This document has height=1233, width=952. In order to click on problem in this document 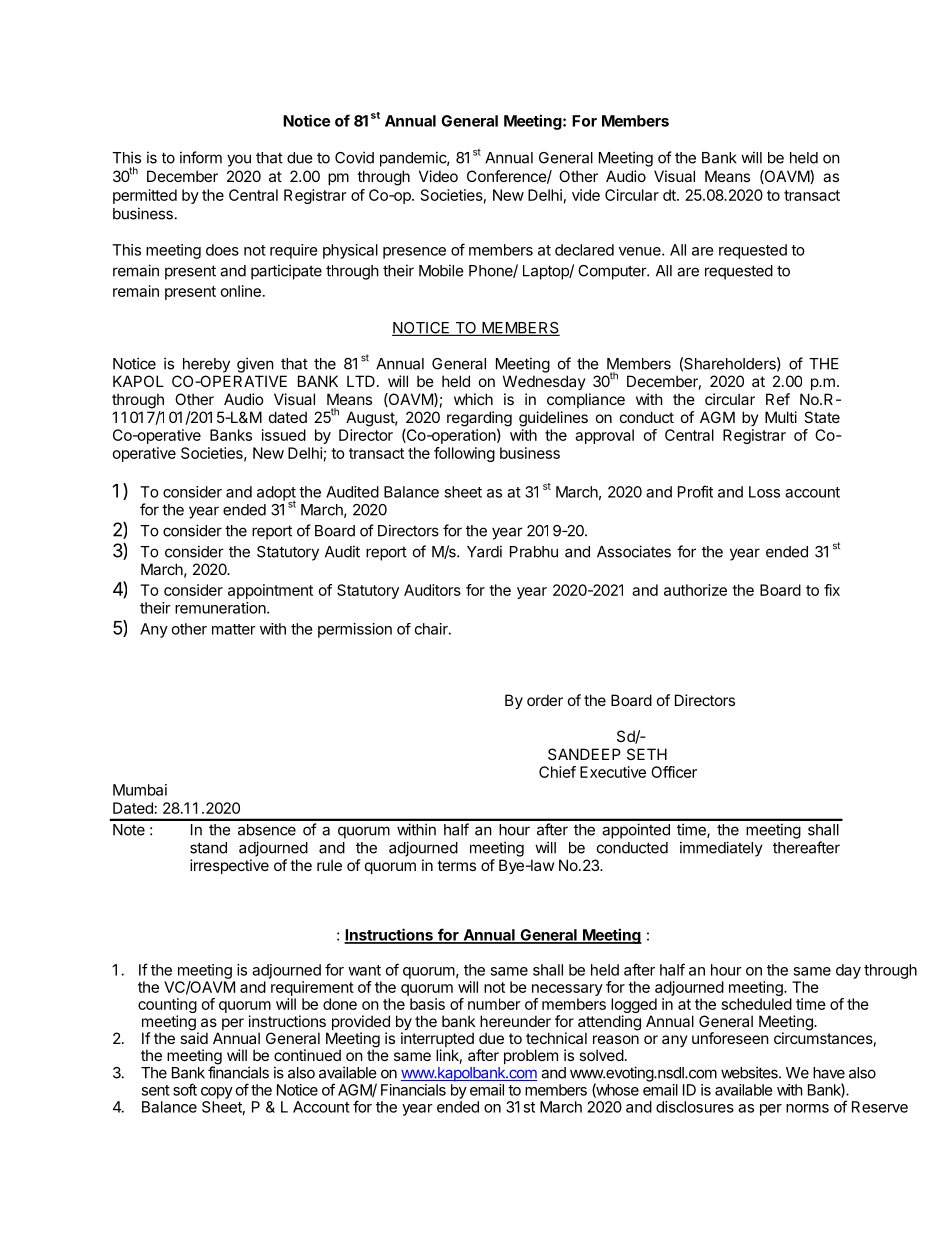, I will do `click(531, 1056)`.
